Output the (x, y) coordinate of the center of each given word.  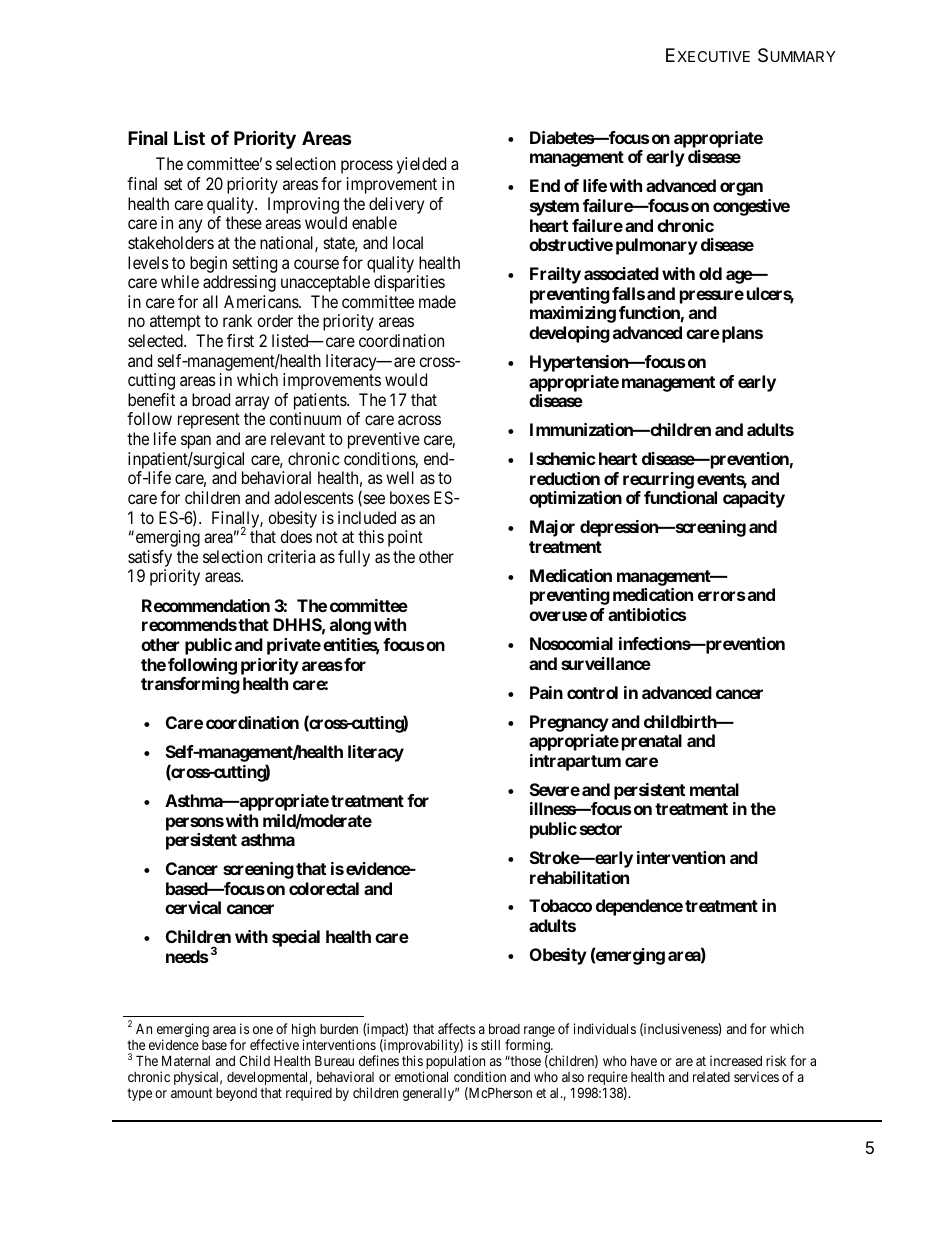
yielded (421, 165)
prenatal (652, 742)
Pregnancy (569, 723)
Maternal (186, 1060)
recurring (658, 480)
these (244, 222)
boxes (410, 497)
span (196, 442)
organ (741, 189)
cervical (193, 907)
